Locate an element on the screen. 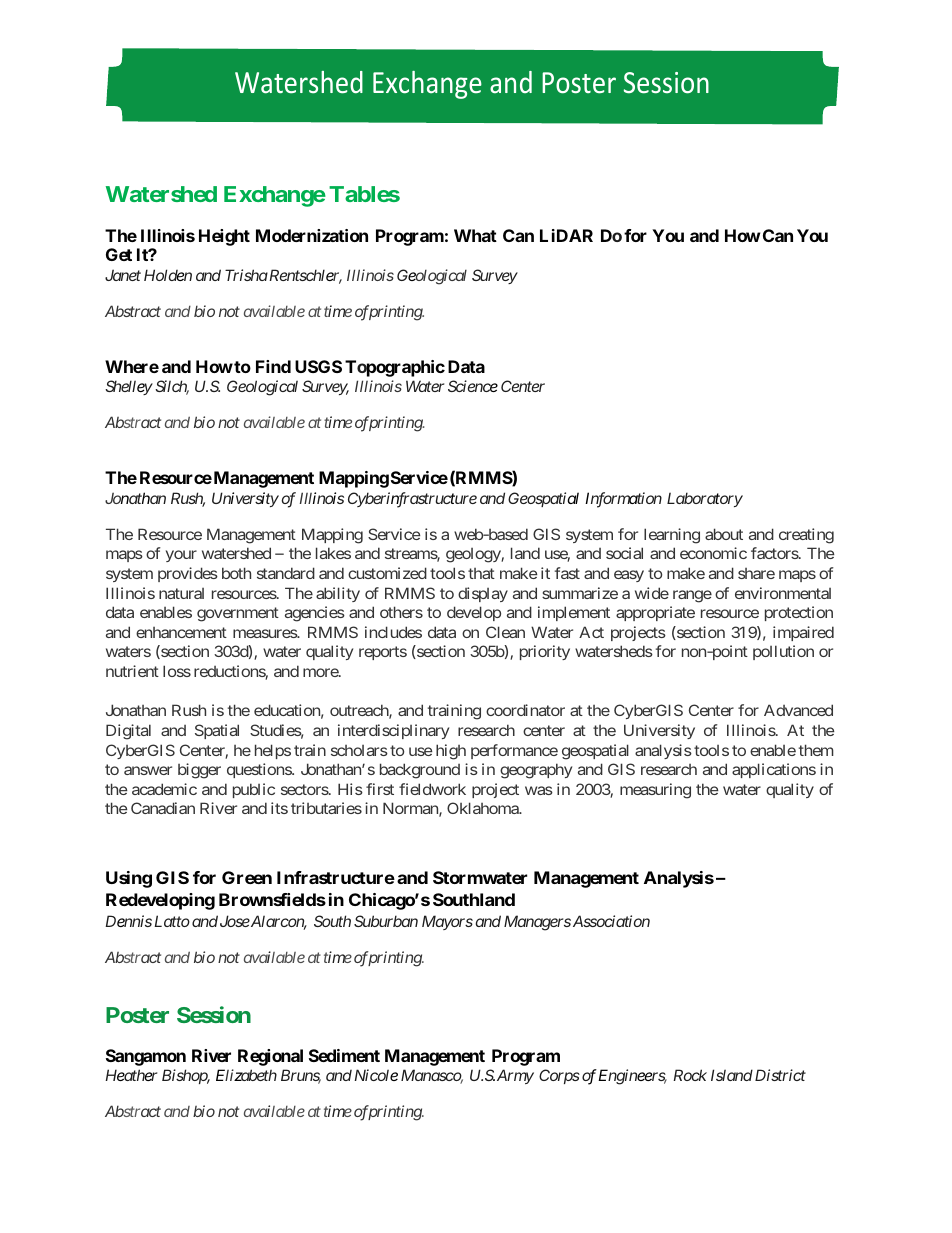  Clean is located at coordinates (505, 632).
